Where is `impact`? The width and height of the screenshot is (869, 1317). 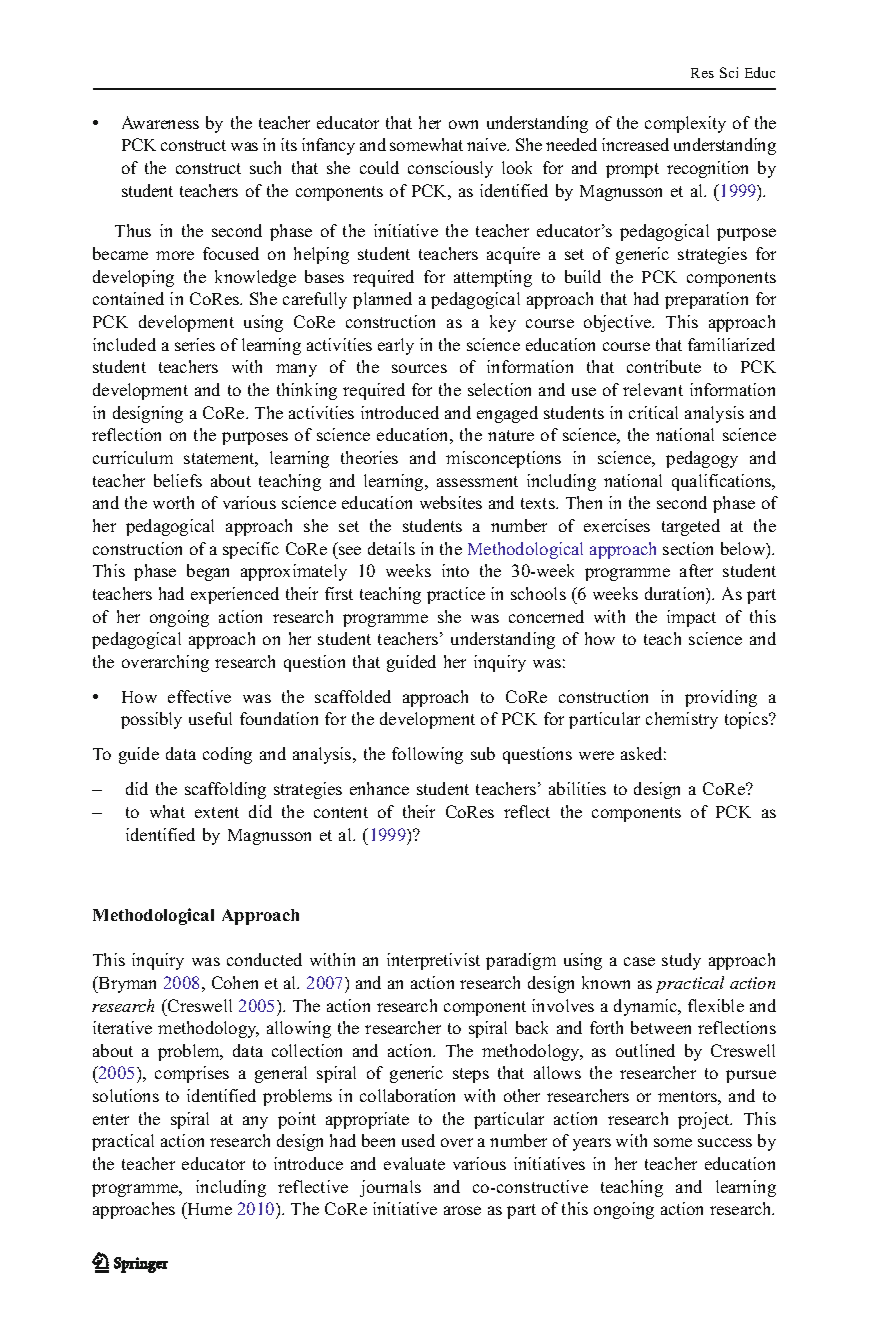
impact is located at coordinates (691, 618).
